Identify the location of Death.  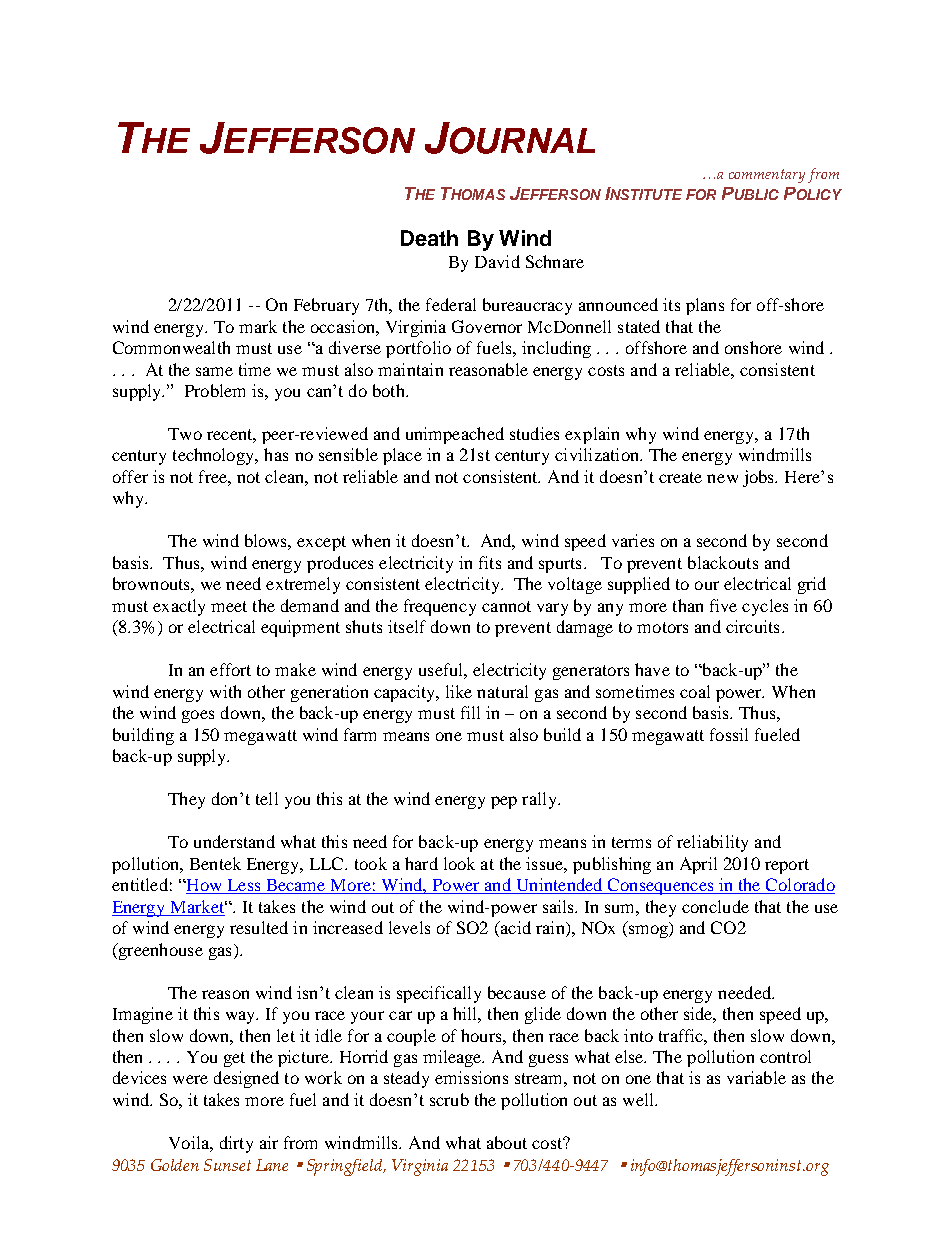
(429, 238).
